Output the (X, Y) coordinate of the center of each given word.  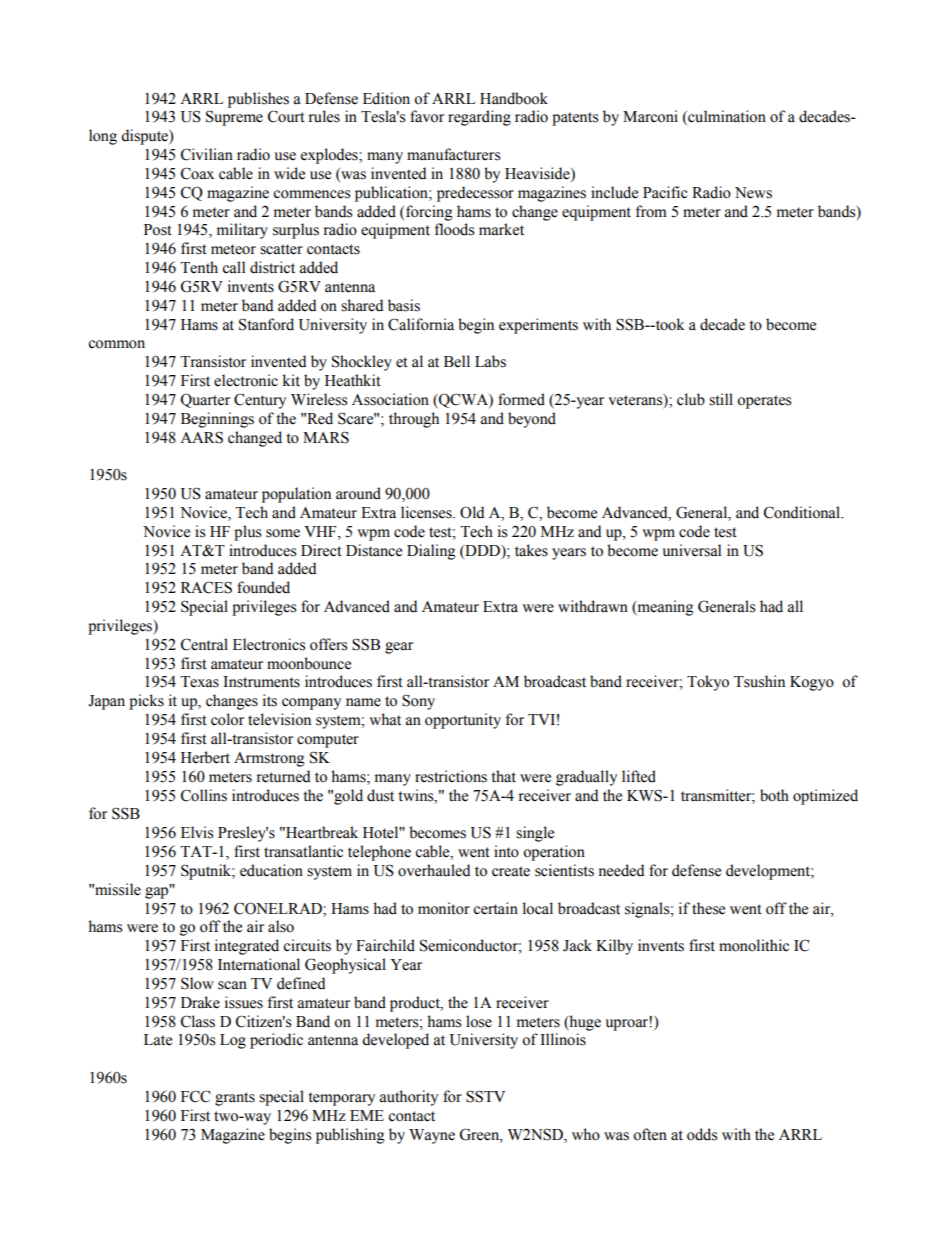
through (414, 420)
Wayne (432, 1136)
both (774, 795)
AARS (201, 437)
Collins (204, 795)
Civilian (207, 154)
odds (702, 1134)
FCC (195, 1096)
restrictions (451, 776)
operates (764, 402)
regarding (479, 118)
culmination (726, 117)
